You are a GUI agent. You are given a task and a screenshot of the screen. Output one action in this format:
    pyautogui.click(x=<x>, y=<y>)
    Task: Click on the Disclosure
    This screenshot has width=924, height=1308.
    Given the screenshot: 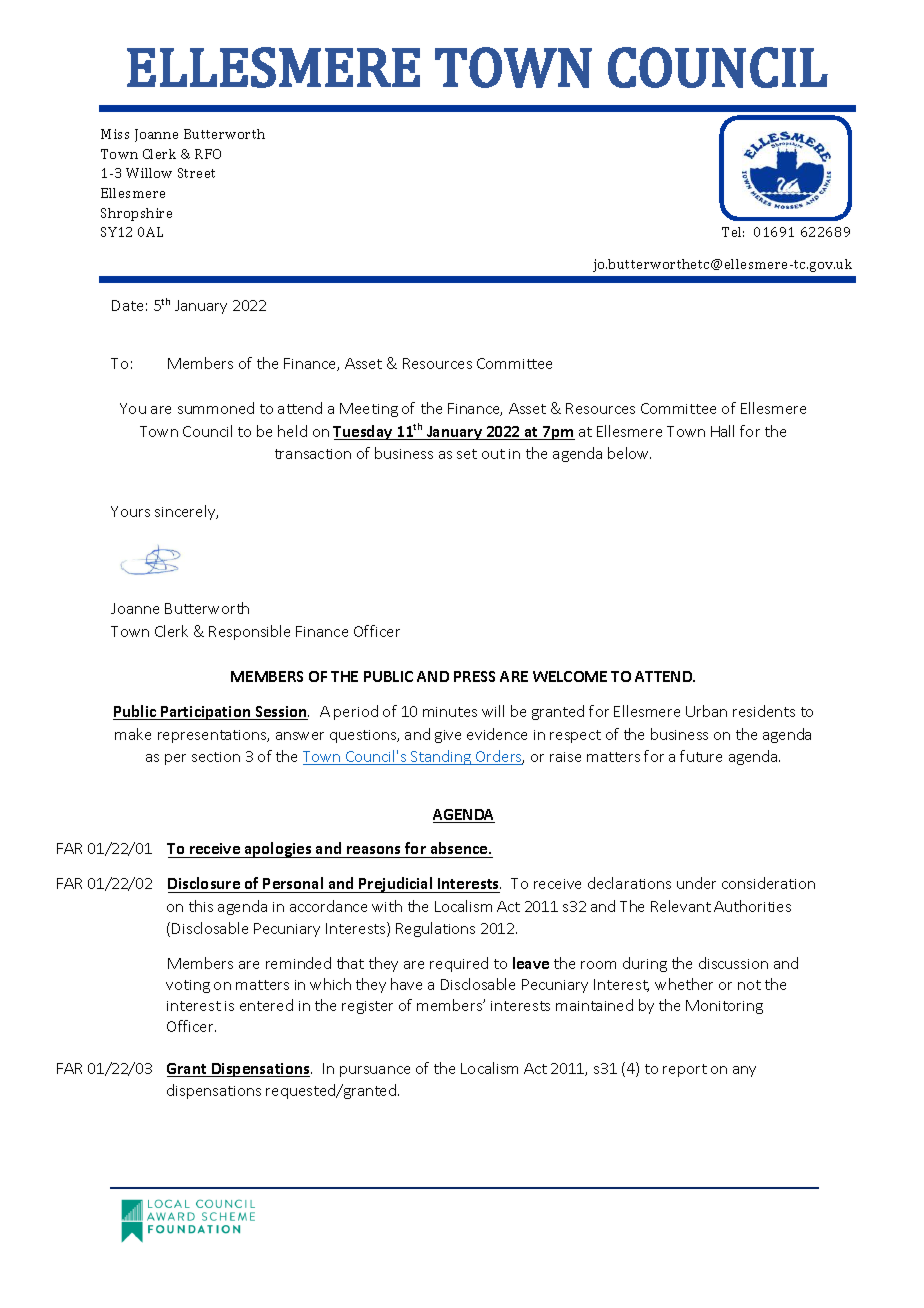 What is the action you would take?
    pyautogui.click(x=204, y=883)
